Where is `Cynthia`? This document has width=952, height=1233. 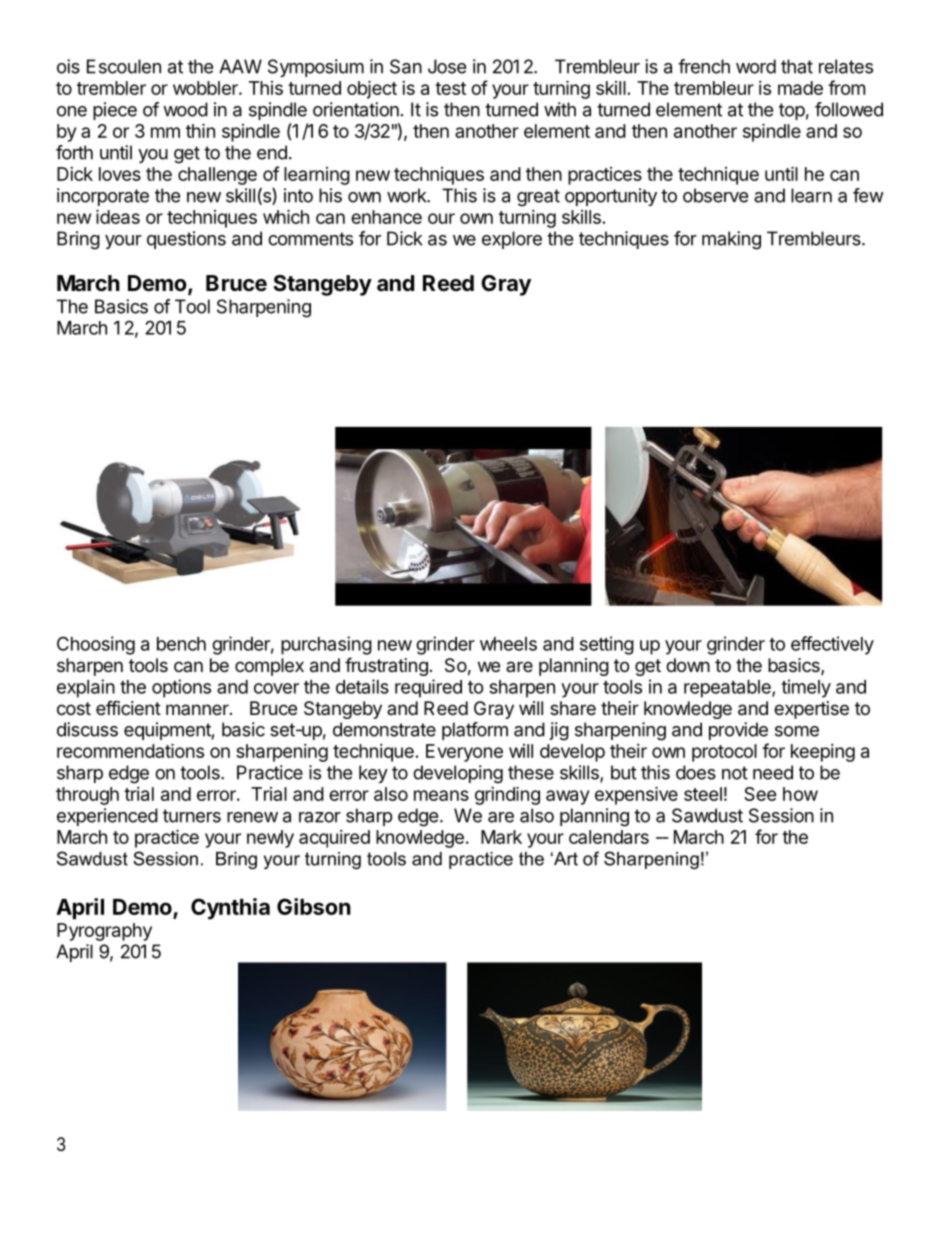
Cynthia is located at coordinates (230, 909).
